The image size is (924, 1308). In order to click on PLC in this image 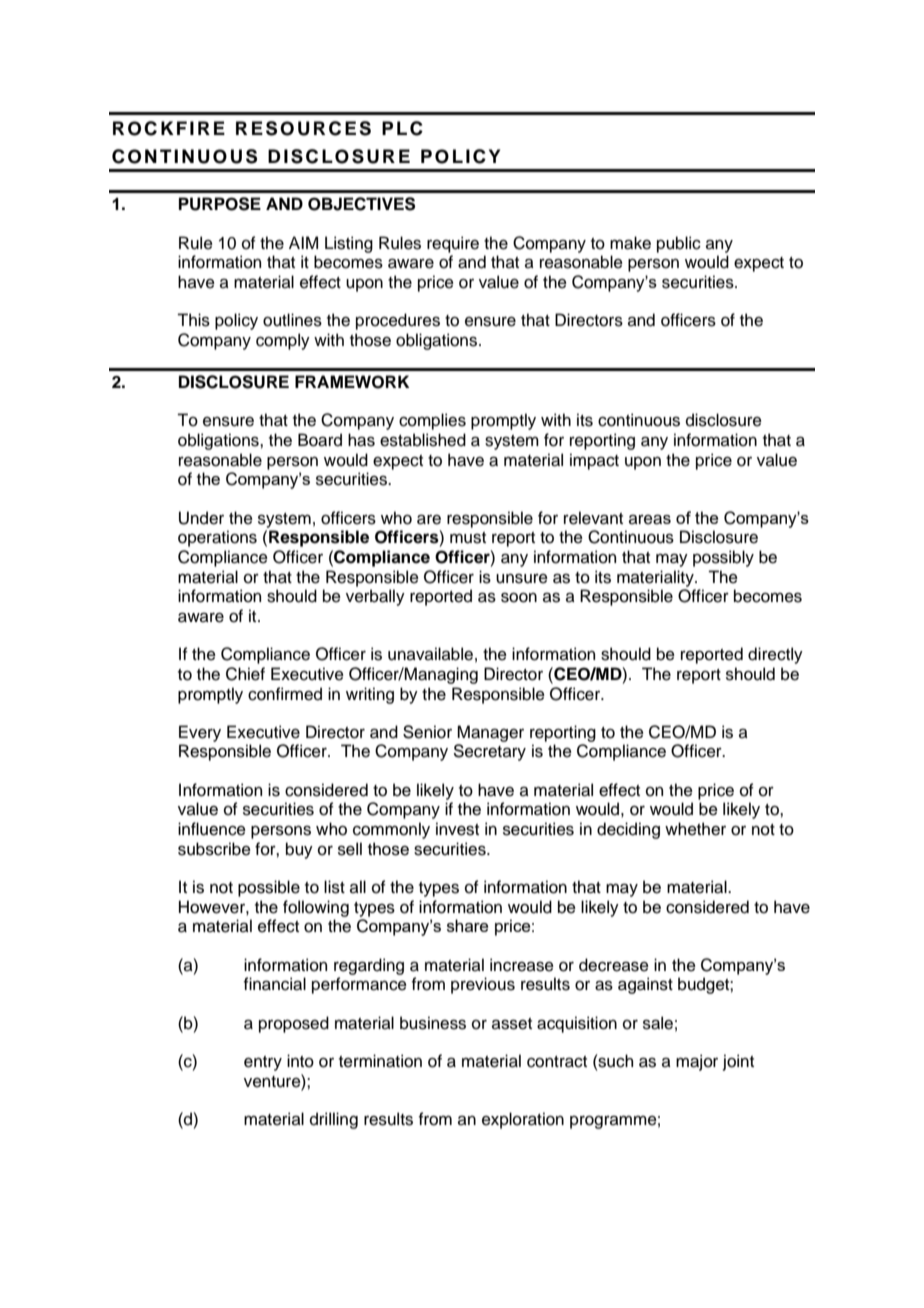, I will do `click(402, 128)`.
